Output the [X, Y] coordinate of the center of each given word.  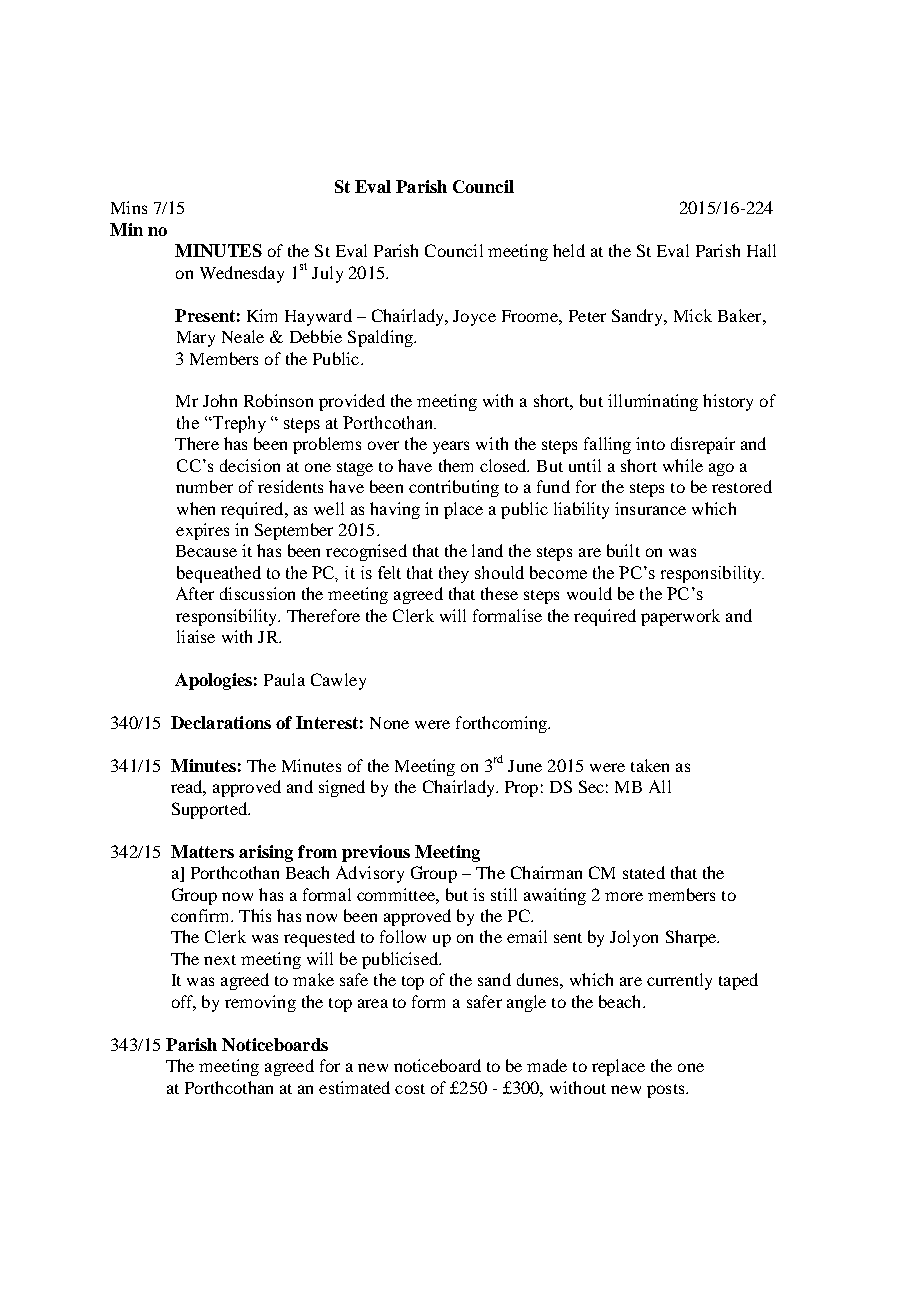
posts [667, 1091]
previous [376, 853]
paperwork [680, 617]
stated [644, 872]
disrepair [703, 445]
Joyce [474, 318]
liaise [196, 636]
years [451, 447]
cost [410, 1089]
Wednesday [242, 274]
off [184, 1002]
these [499, 593]
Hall [761, 250]
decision [250, 465]
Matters [202, 851]
